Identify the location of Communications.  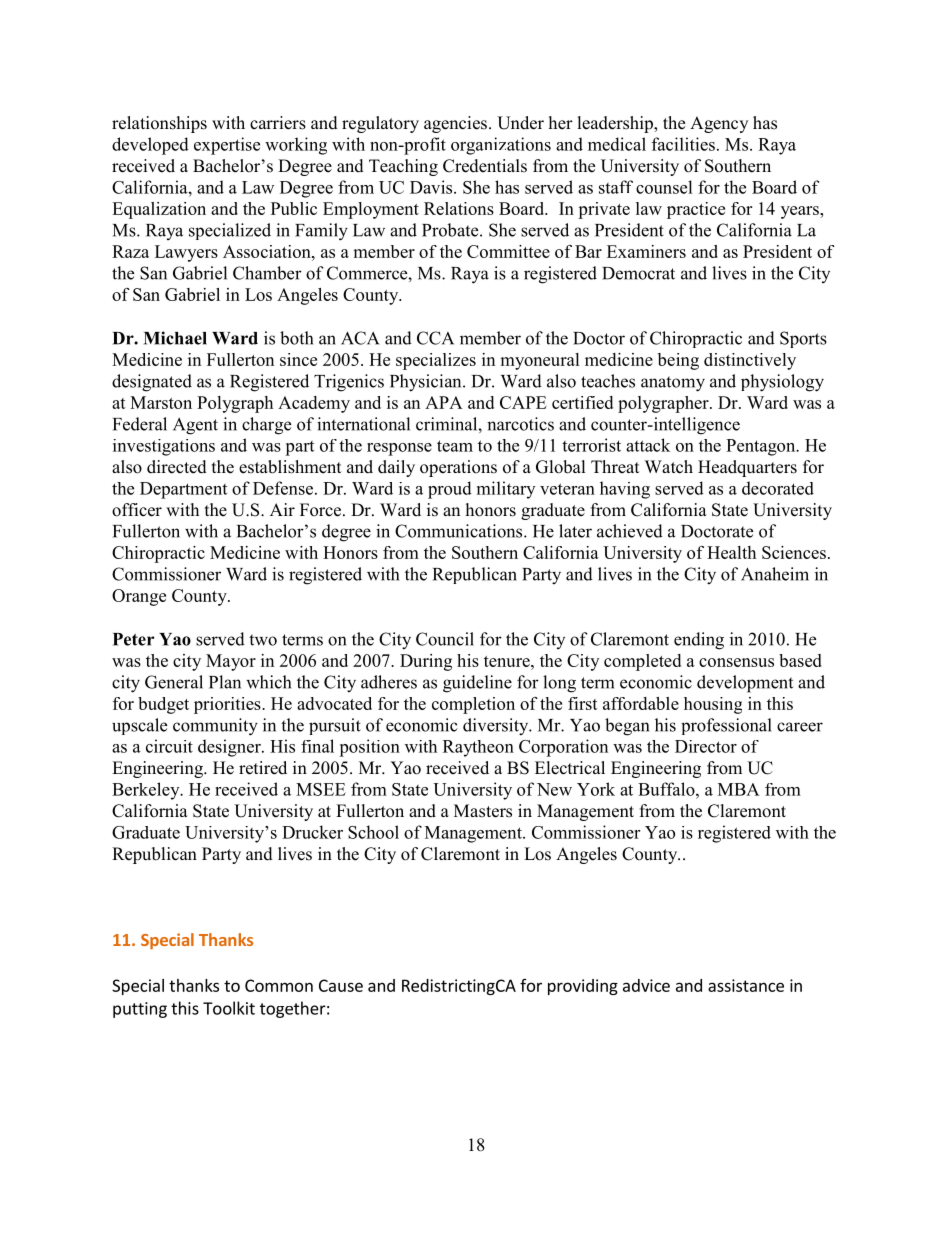
(460, 531).
